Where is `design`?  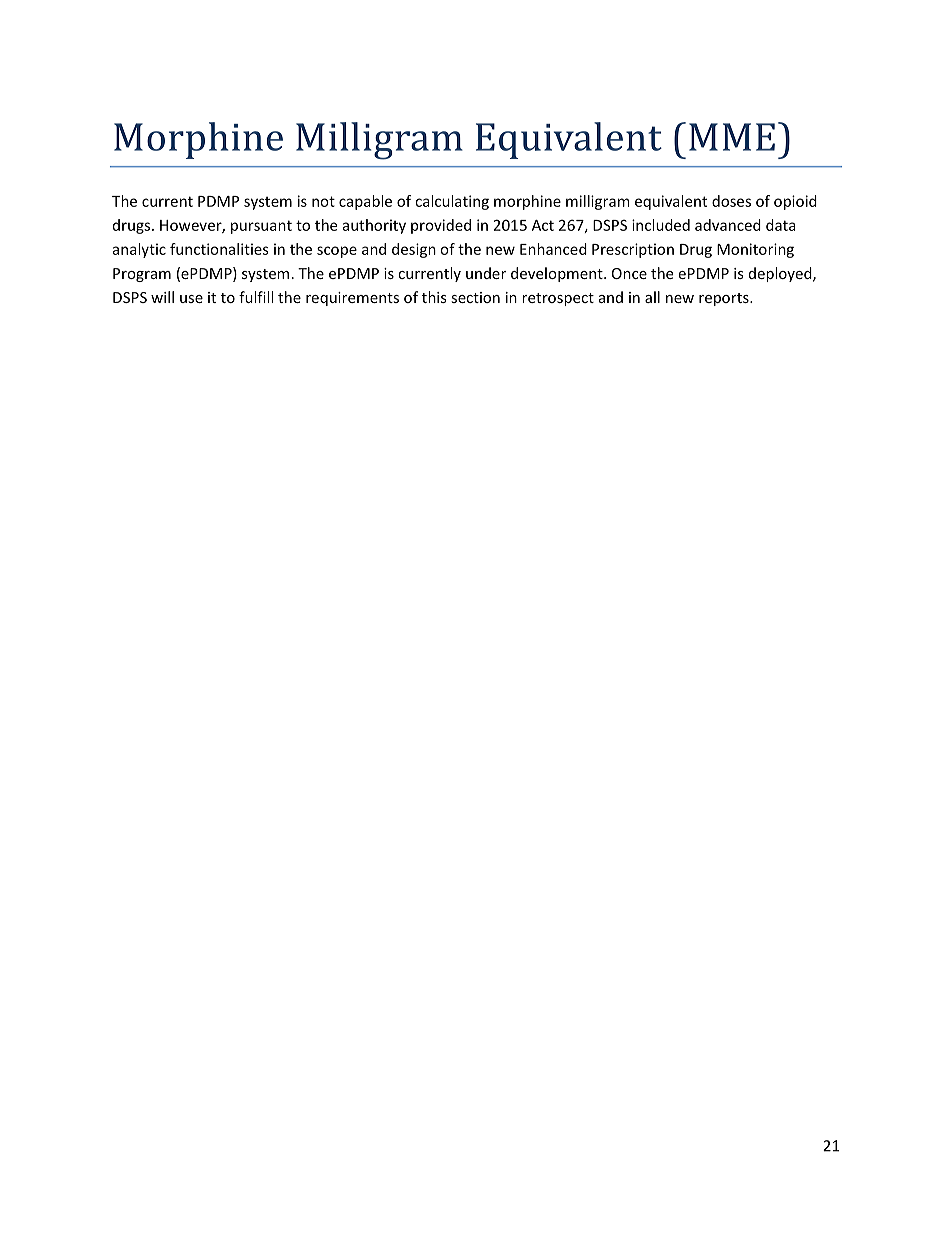
design is located at coordinates (414, 250).
